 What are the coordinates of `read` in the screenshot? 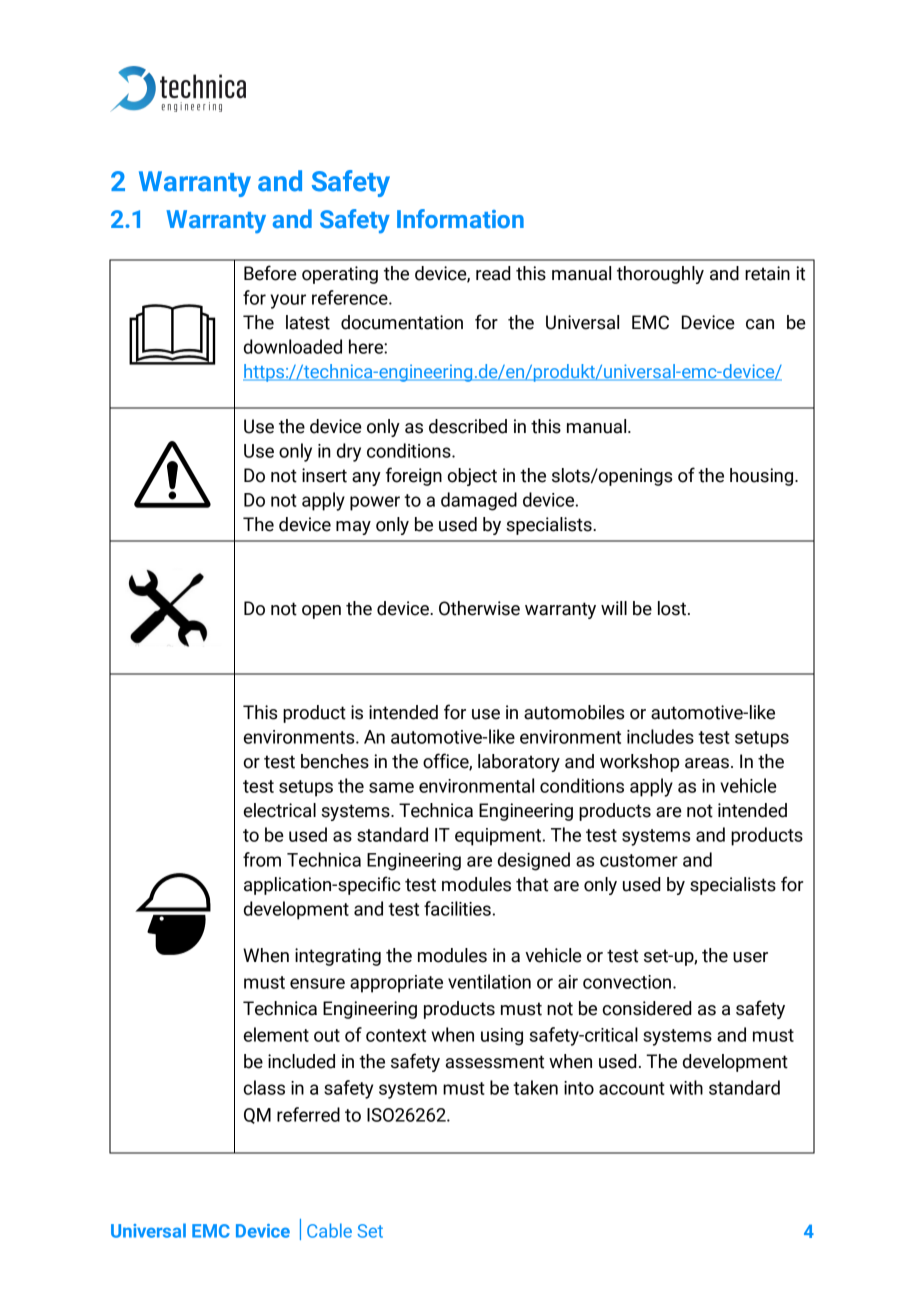 It's located at (493, 273).
